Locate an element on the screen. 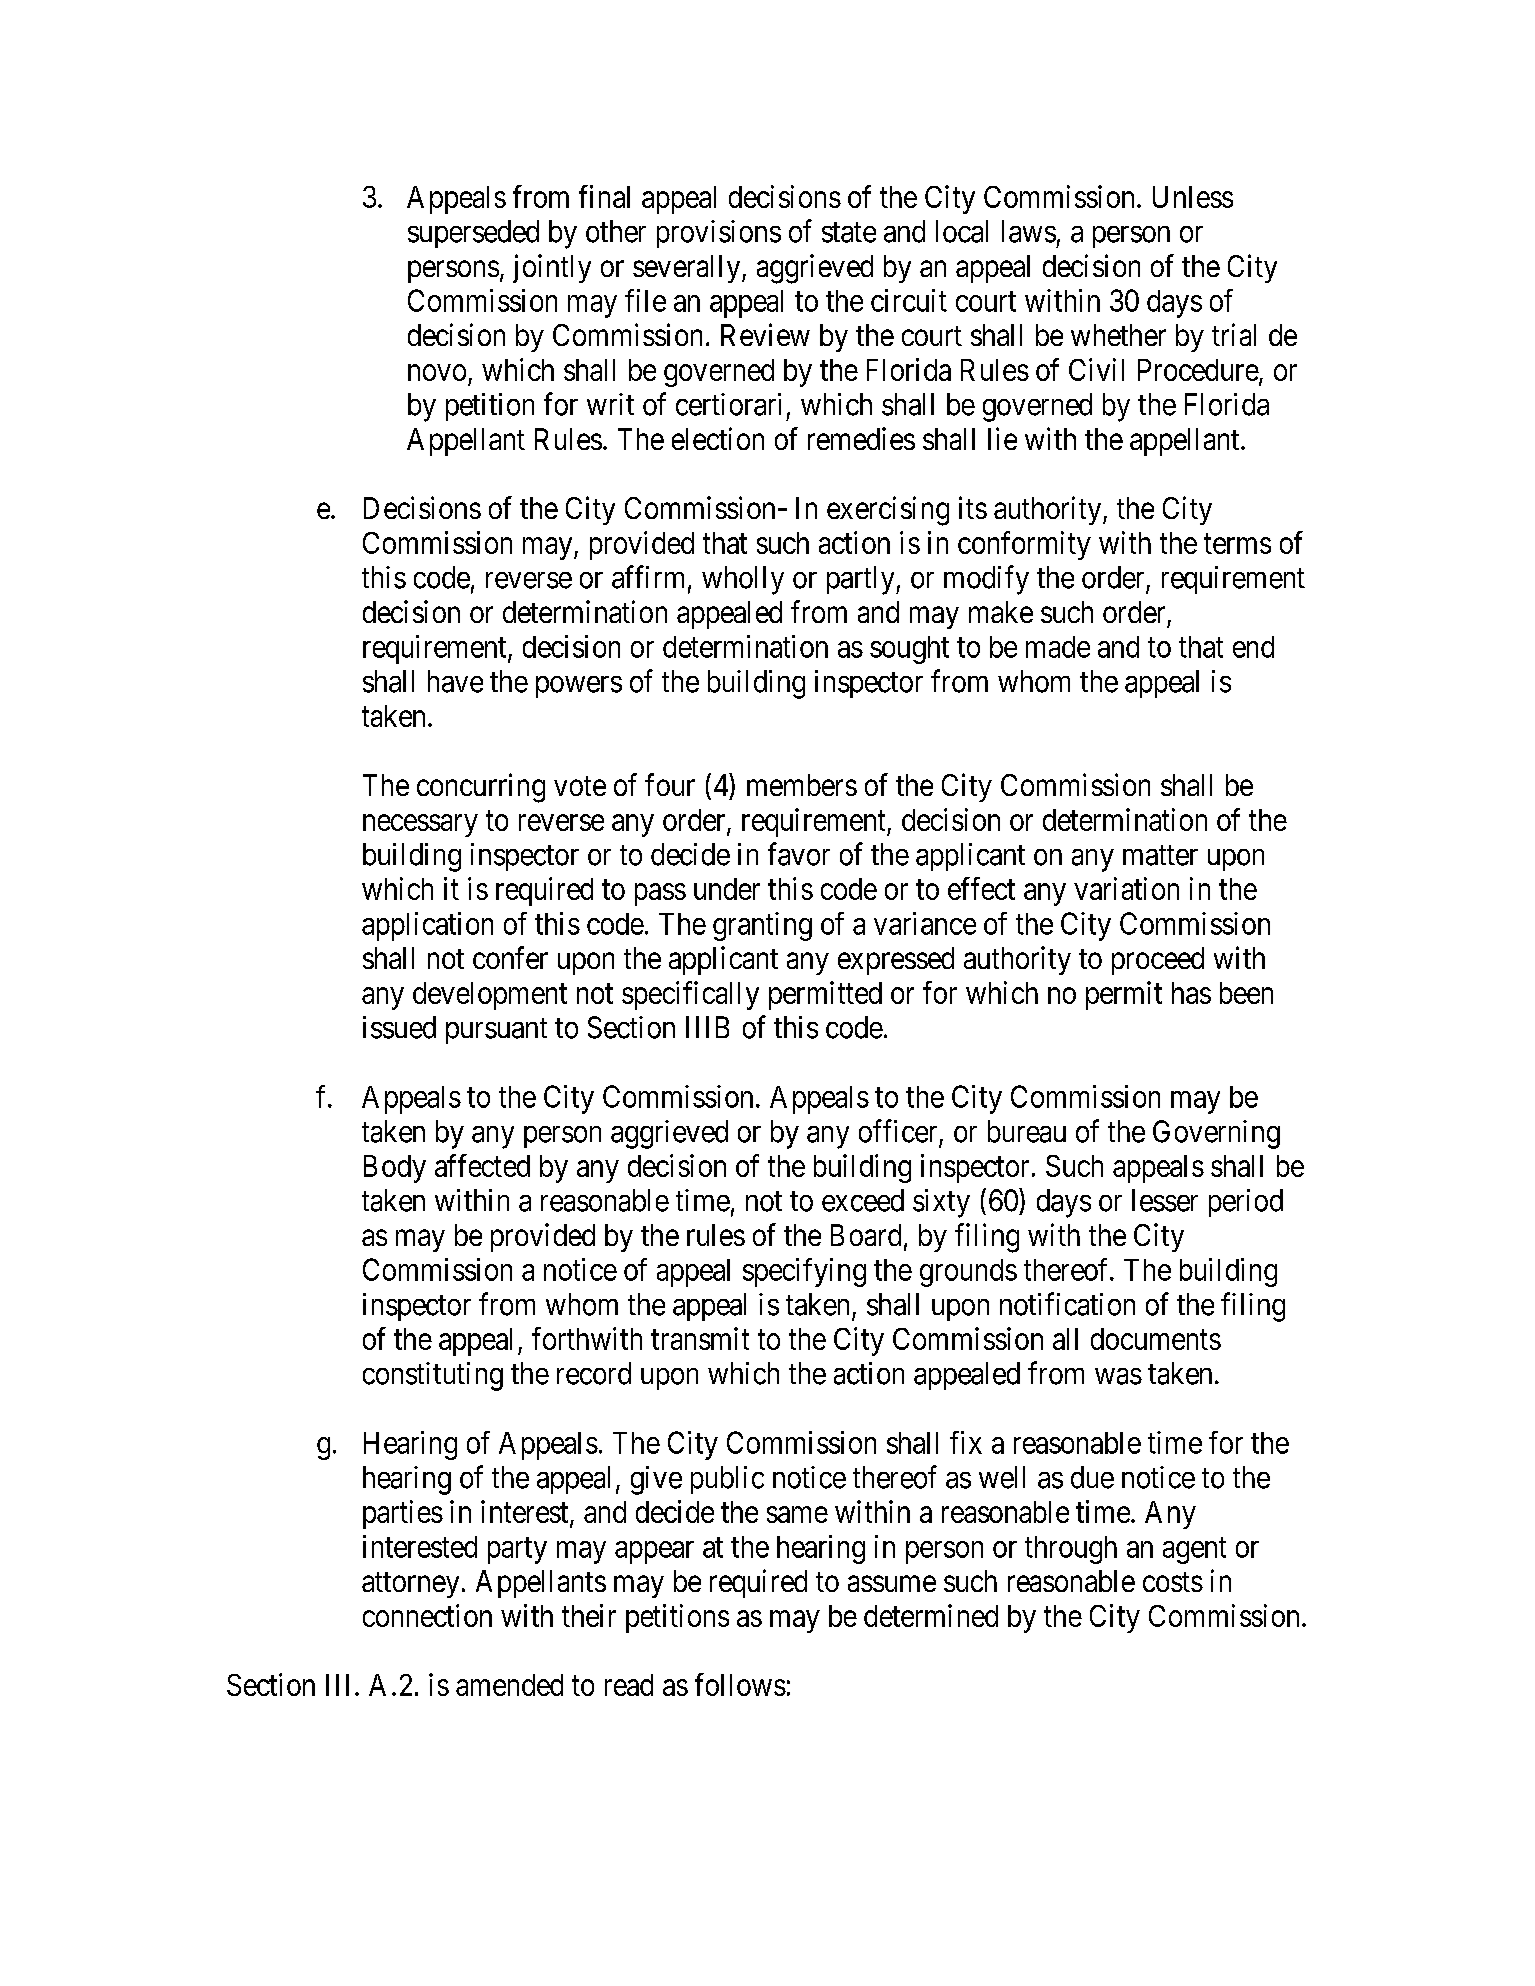 The width and height of the screenshot is (1535, 1986). superseded is located at coordinates (473, 234).
